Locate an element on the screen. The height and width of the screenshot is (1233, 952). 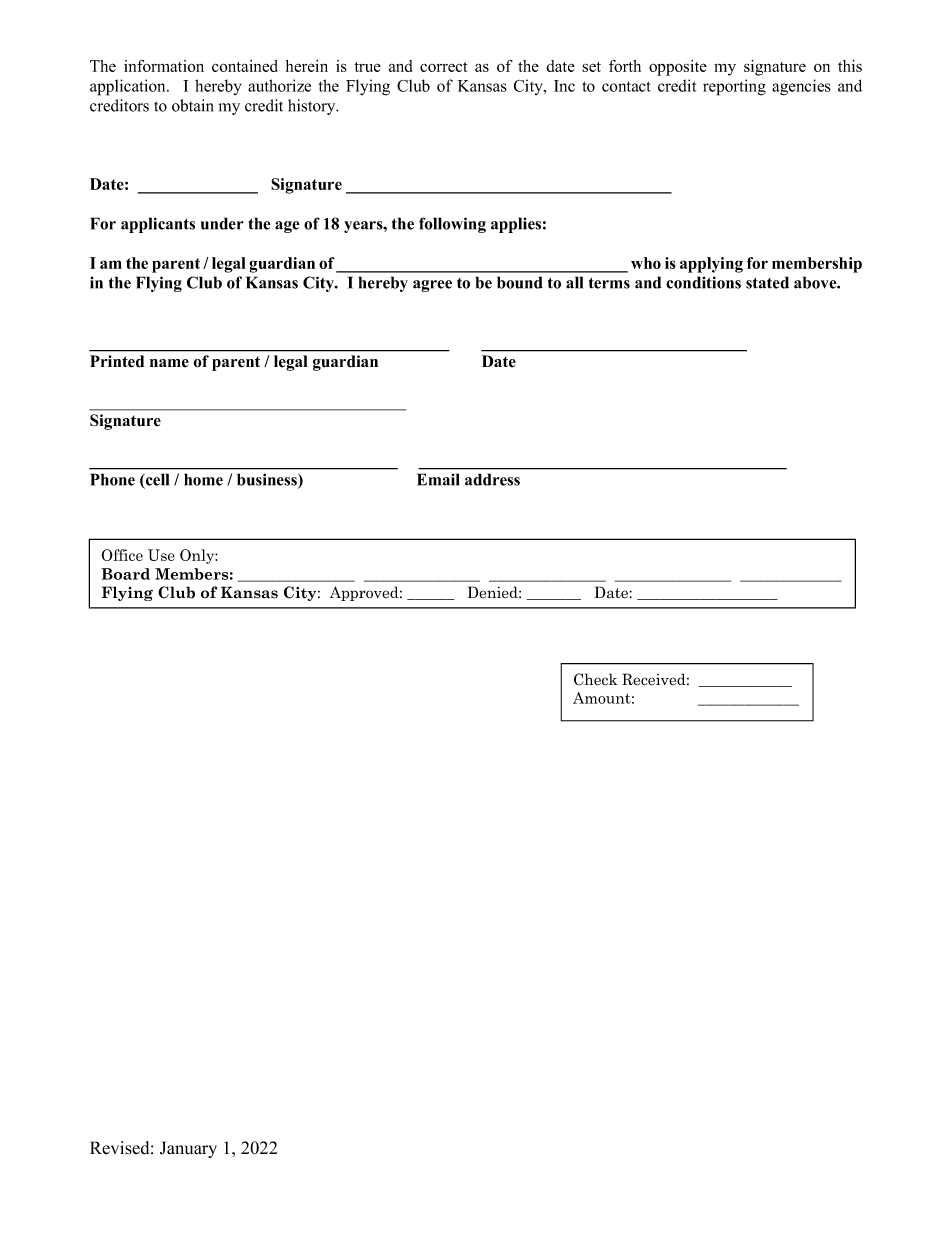
obtain is located at coordinates (193, 105).
